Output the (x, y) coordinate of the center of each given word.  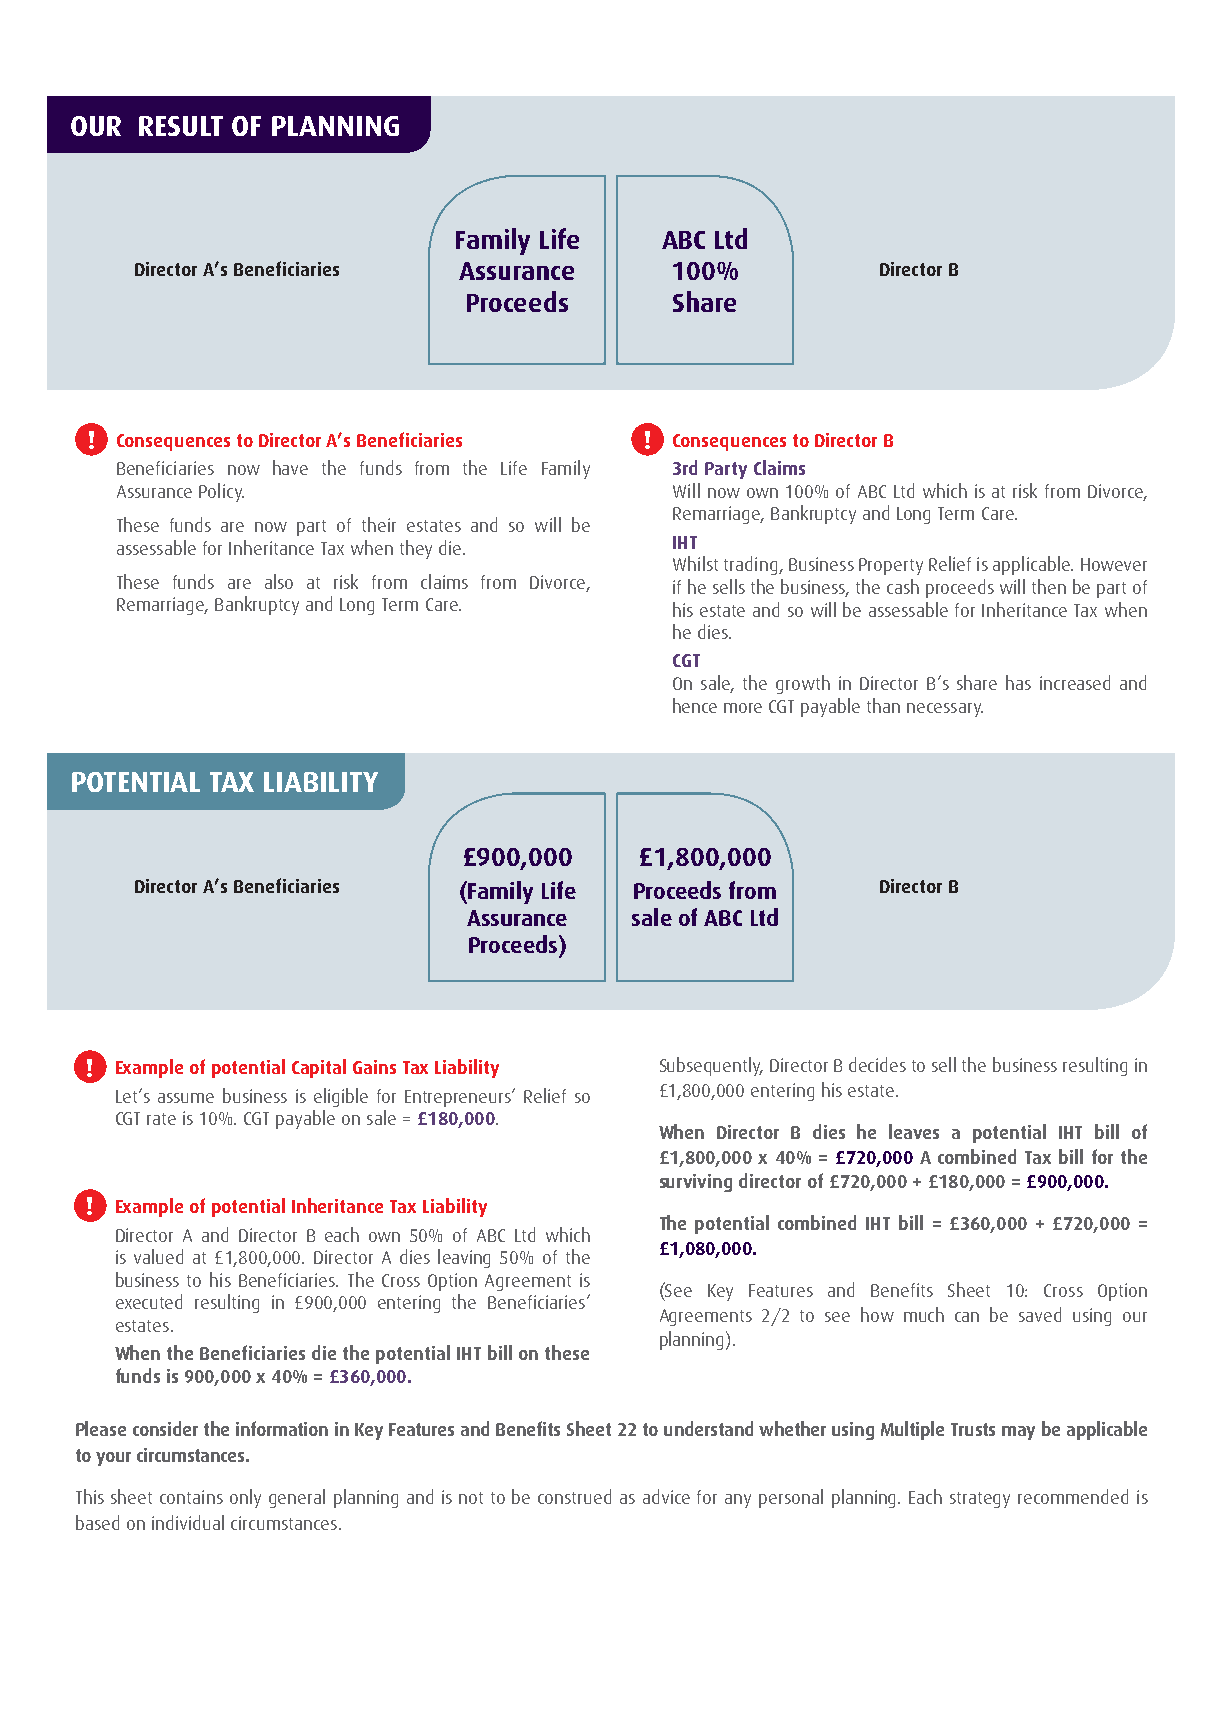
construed (574, 1496)
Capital (319, 1068)
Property (891, 566)
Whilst (695, 563)
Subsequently (711, 1066)
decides (877, 1064)
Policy (221, 492)
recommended (1073, 1496)
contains (191, 1497)
